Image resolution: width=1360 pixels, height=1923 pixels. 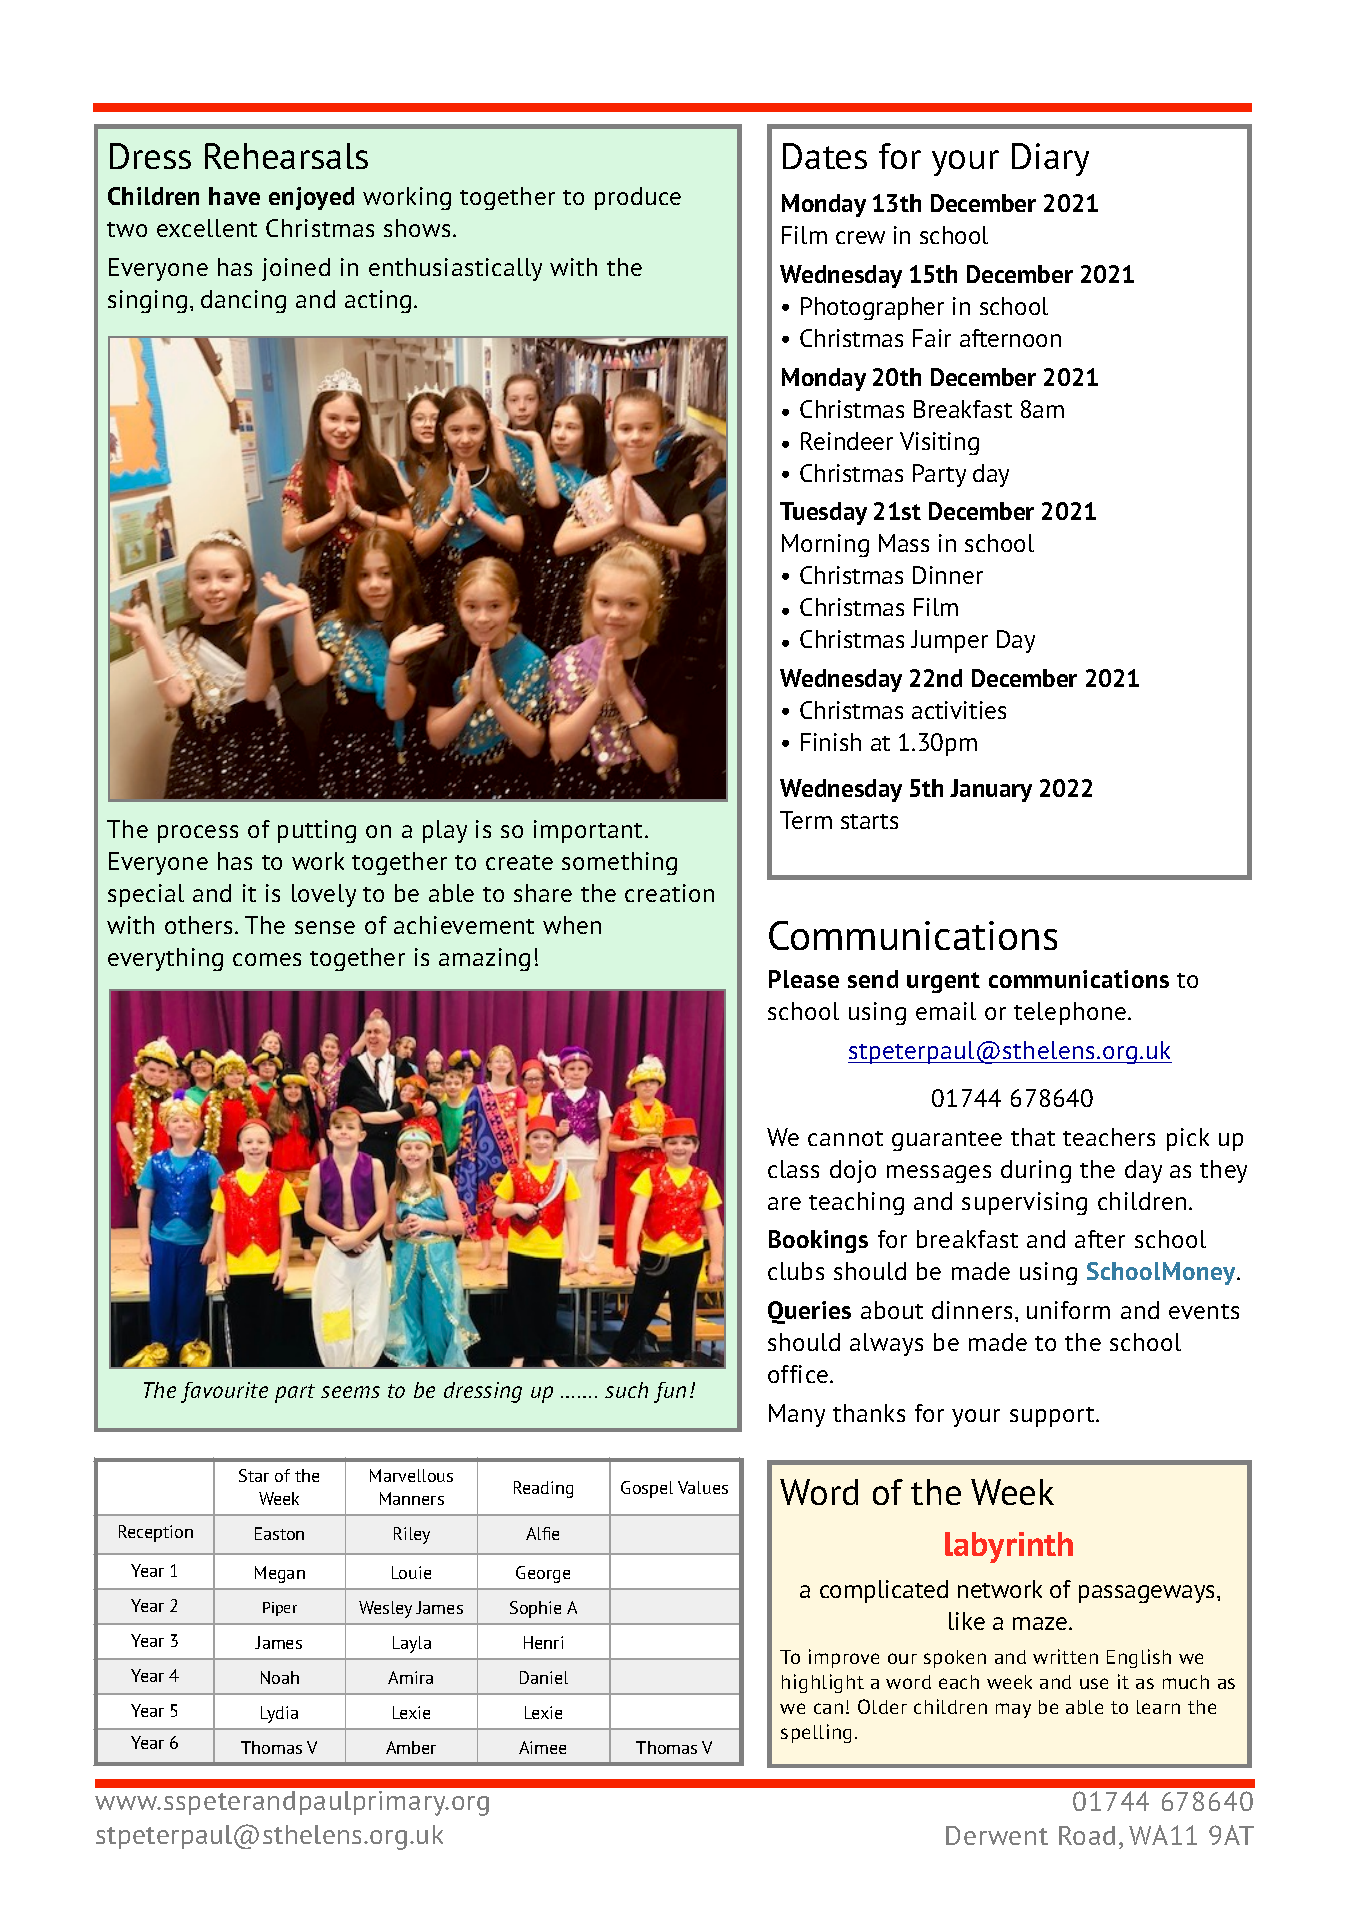 What do you see at coordinates (991, 790) in the document?
I see `January` at bounding box center [991, 790].
